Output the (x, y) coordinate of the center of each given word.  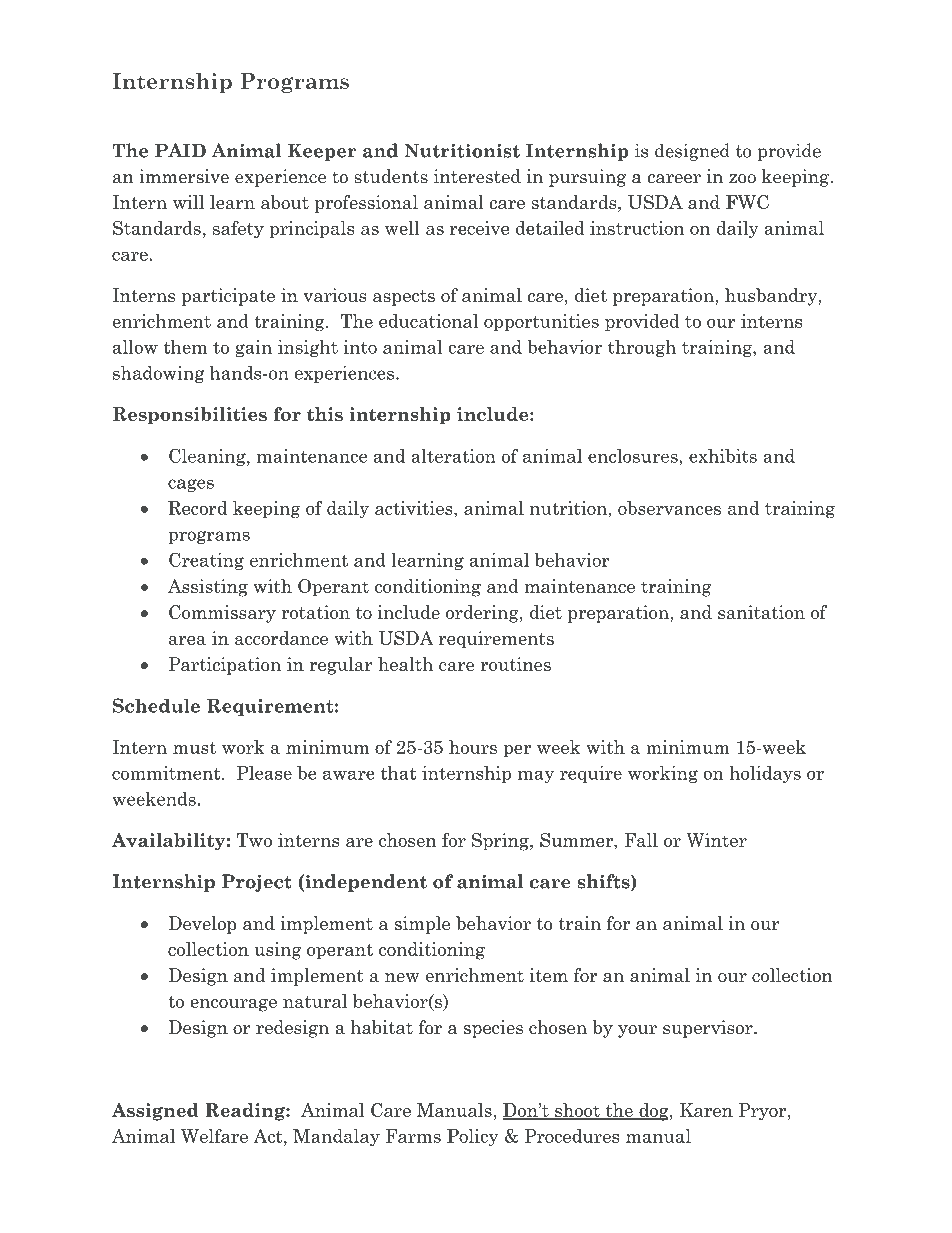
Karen (706, 1110)
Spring (501, 842)
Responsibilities (190, 416)
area (187, 640)
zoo (742, 179)
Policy (472, 1138)
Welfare (214, 1136)
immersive (184, 176)
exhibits (723, 456)
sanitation (761, 612)
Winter (716, 840)
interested (477, 176)
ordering (483, 614)
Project (257, 883)
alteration (453, 456)
